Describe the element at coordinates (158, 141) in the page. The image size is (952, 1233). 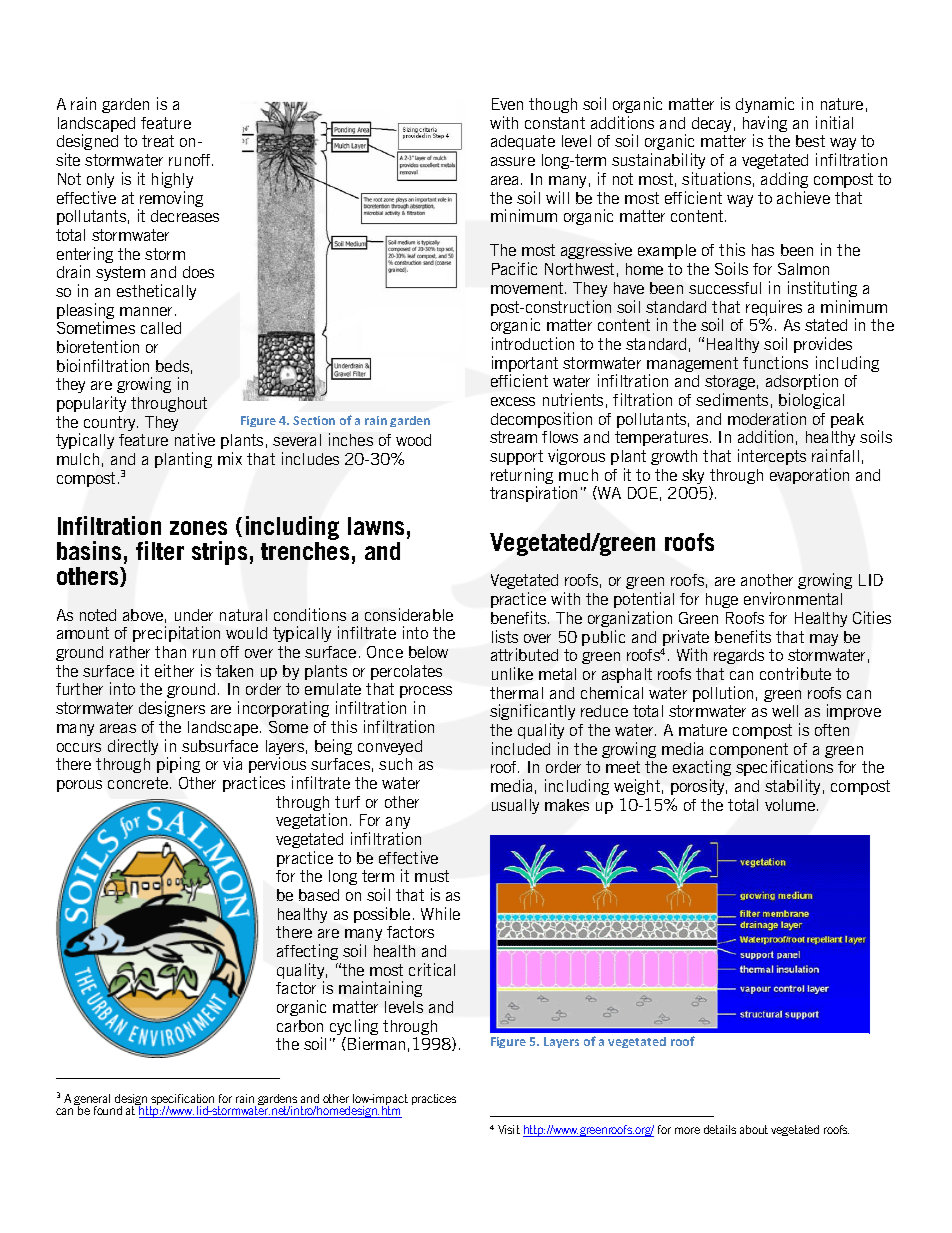
I see `treat` at that location.
